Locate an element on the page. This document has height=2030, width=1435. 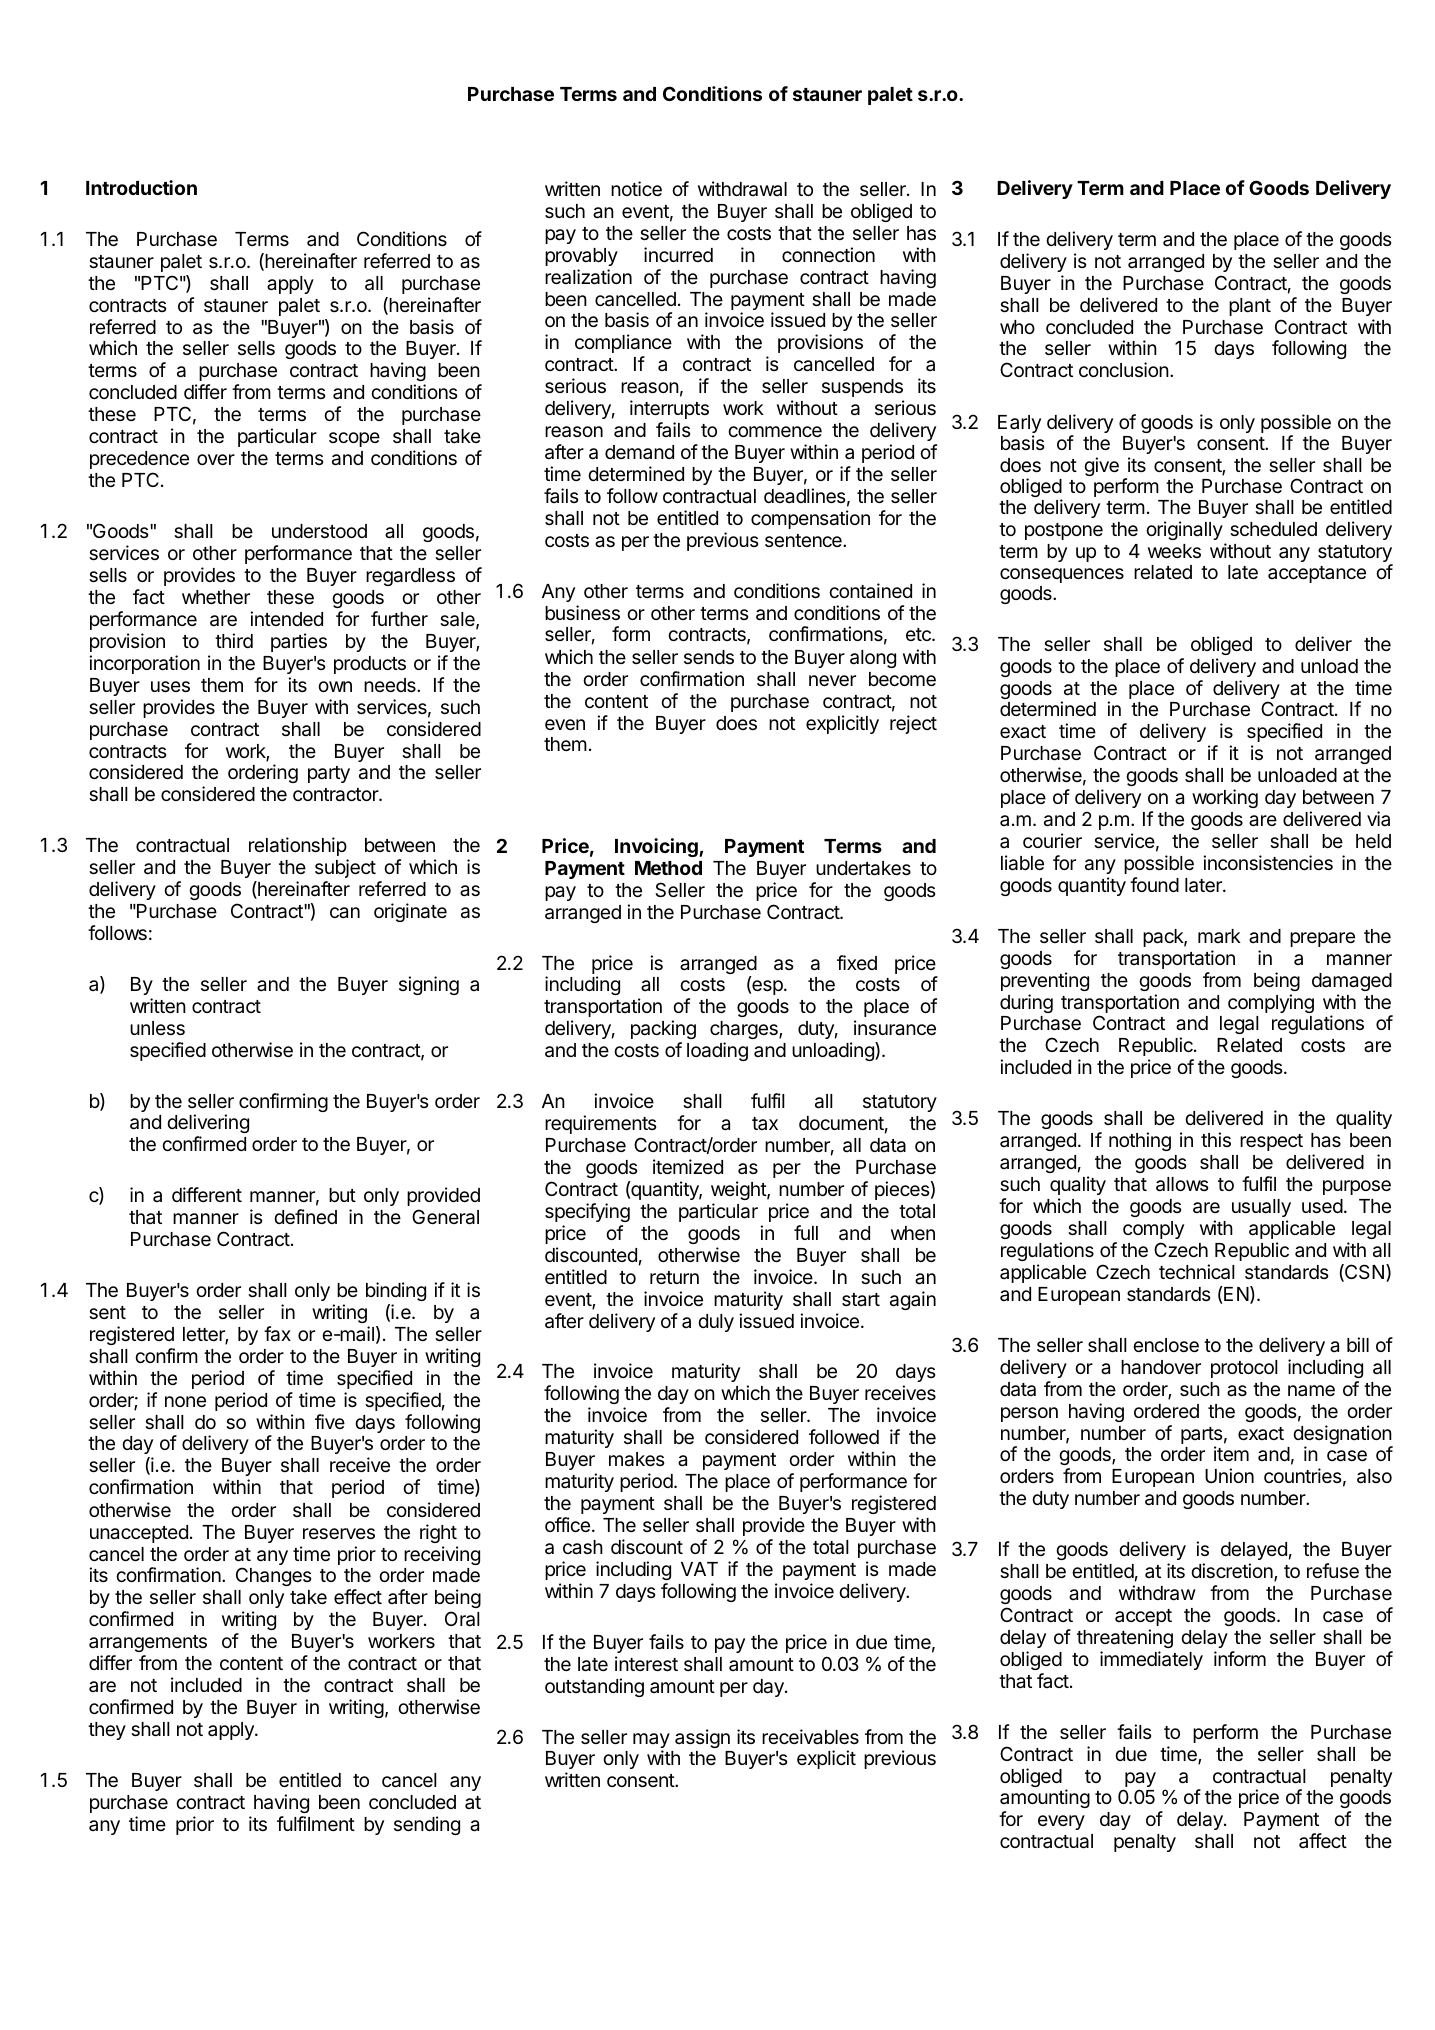
makes is located at coordinates (636, 1459).
